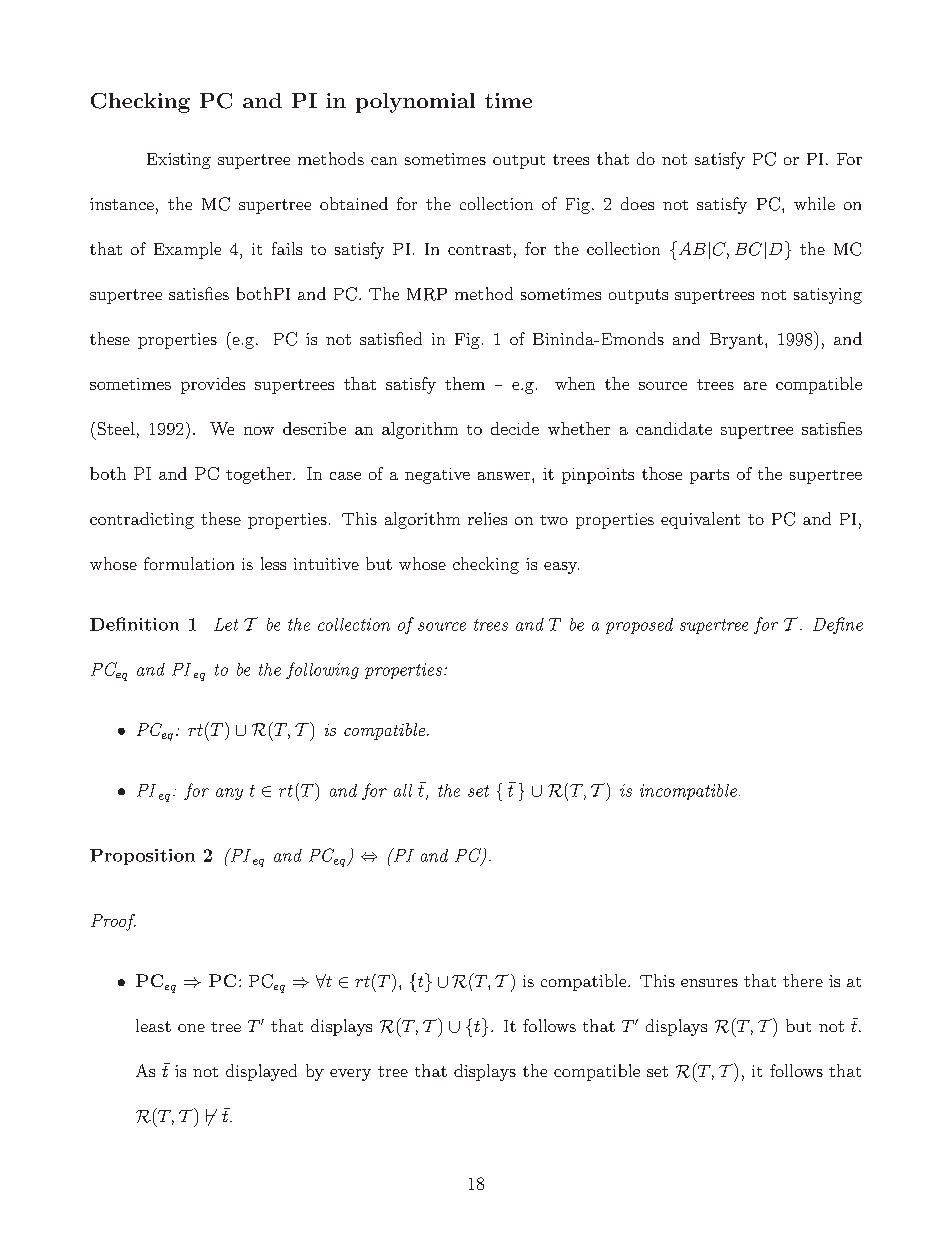 The height and width of the document is (1233, 952). Describe the element at coordinates (803, 980) in the document. I see `there` at that location.
